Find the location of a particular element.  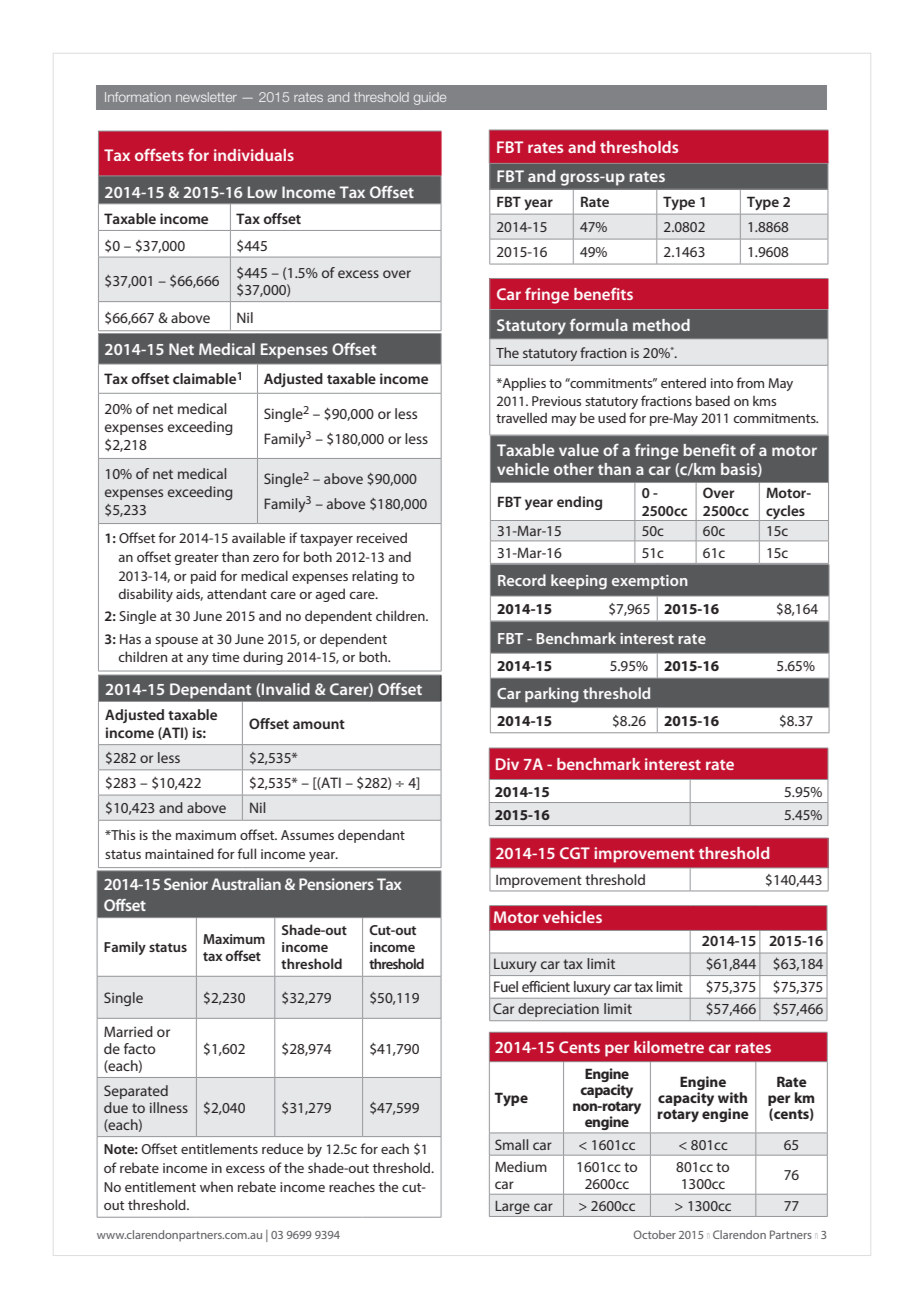

guide is located at coordinates (430, 98).
